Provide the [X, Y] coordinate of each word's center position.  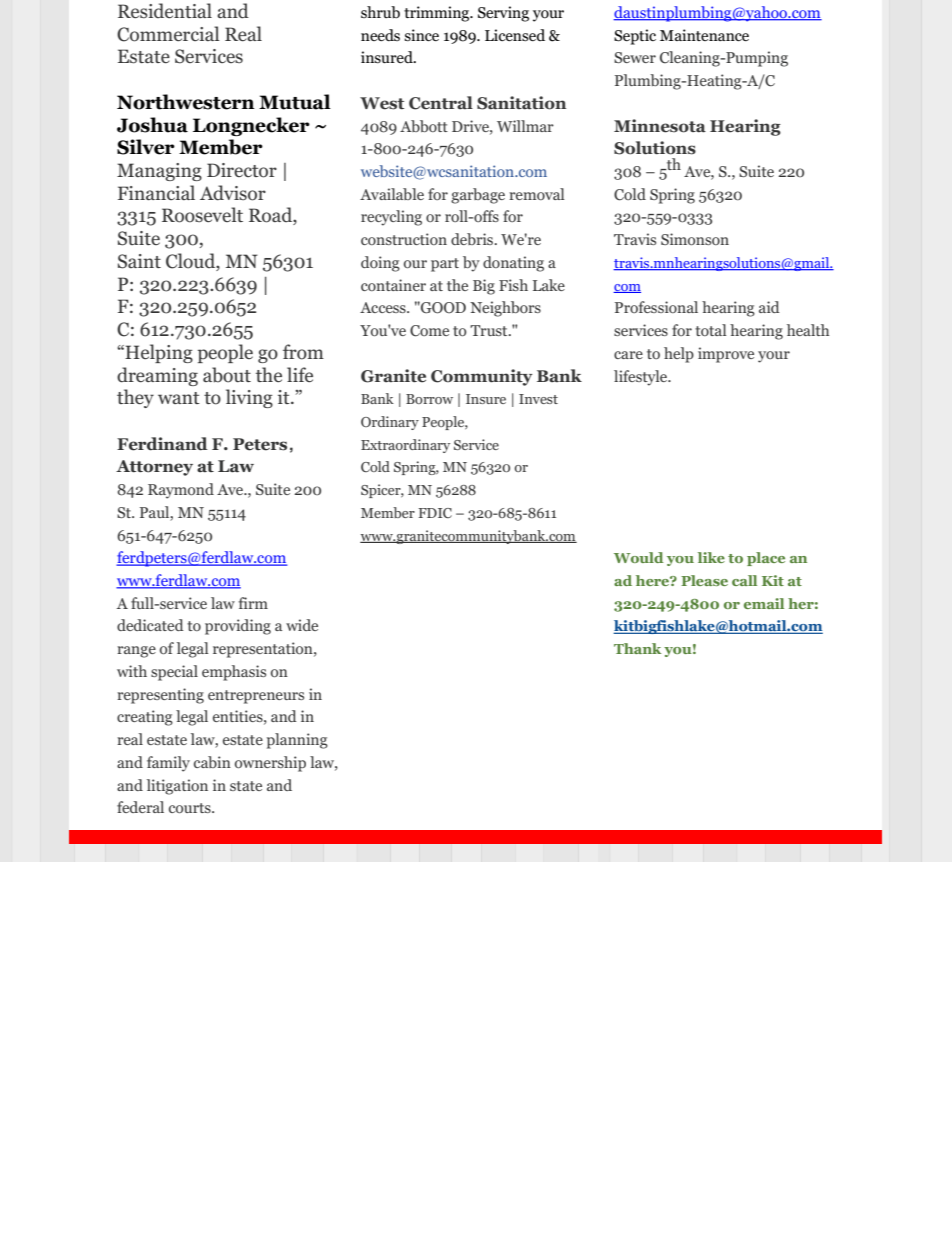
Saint [139, 261]
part [445, 265]
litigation [177, 787]
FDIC [435, 513]
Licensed [515, 35]
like [711, 557]
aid [769, 307]
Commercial [168, 34]
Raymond [181, 491]
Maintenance [704, 35]
